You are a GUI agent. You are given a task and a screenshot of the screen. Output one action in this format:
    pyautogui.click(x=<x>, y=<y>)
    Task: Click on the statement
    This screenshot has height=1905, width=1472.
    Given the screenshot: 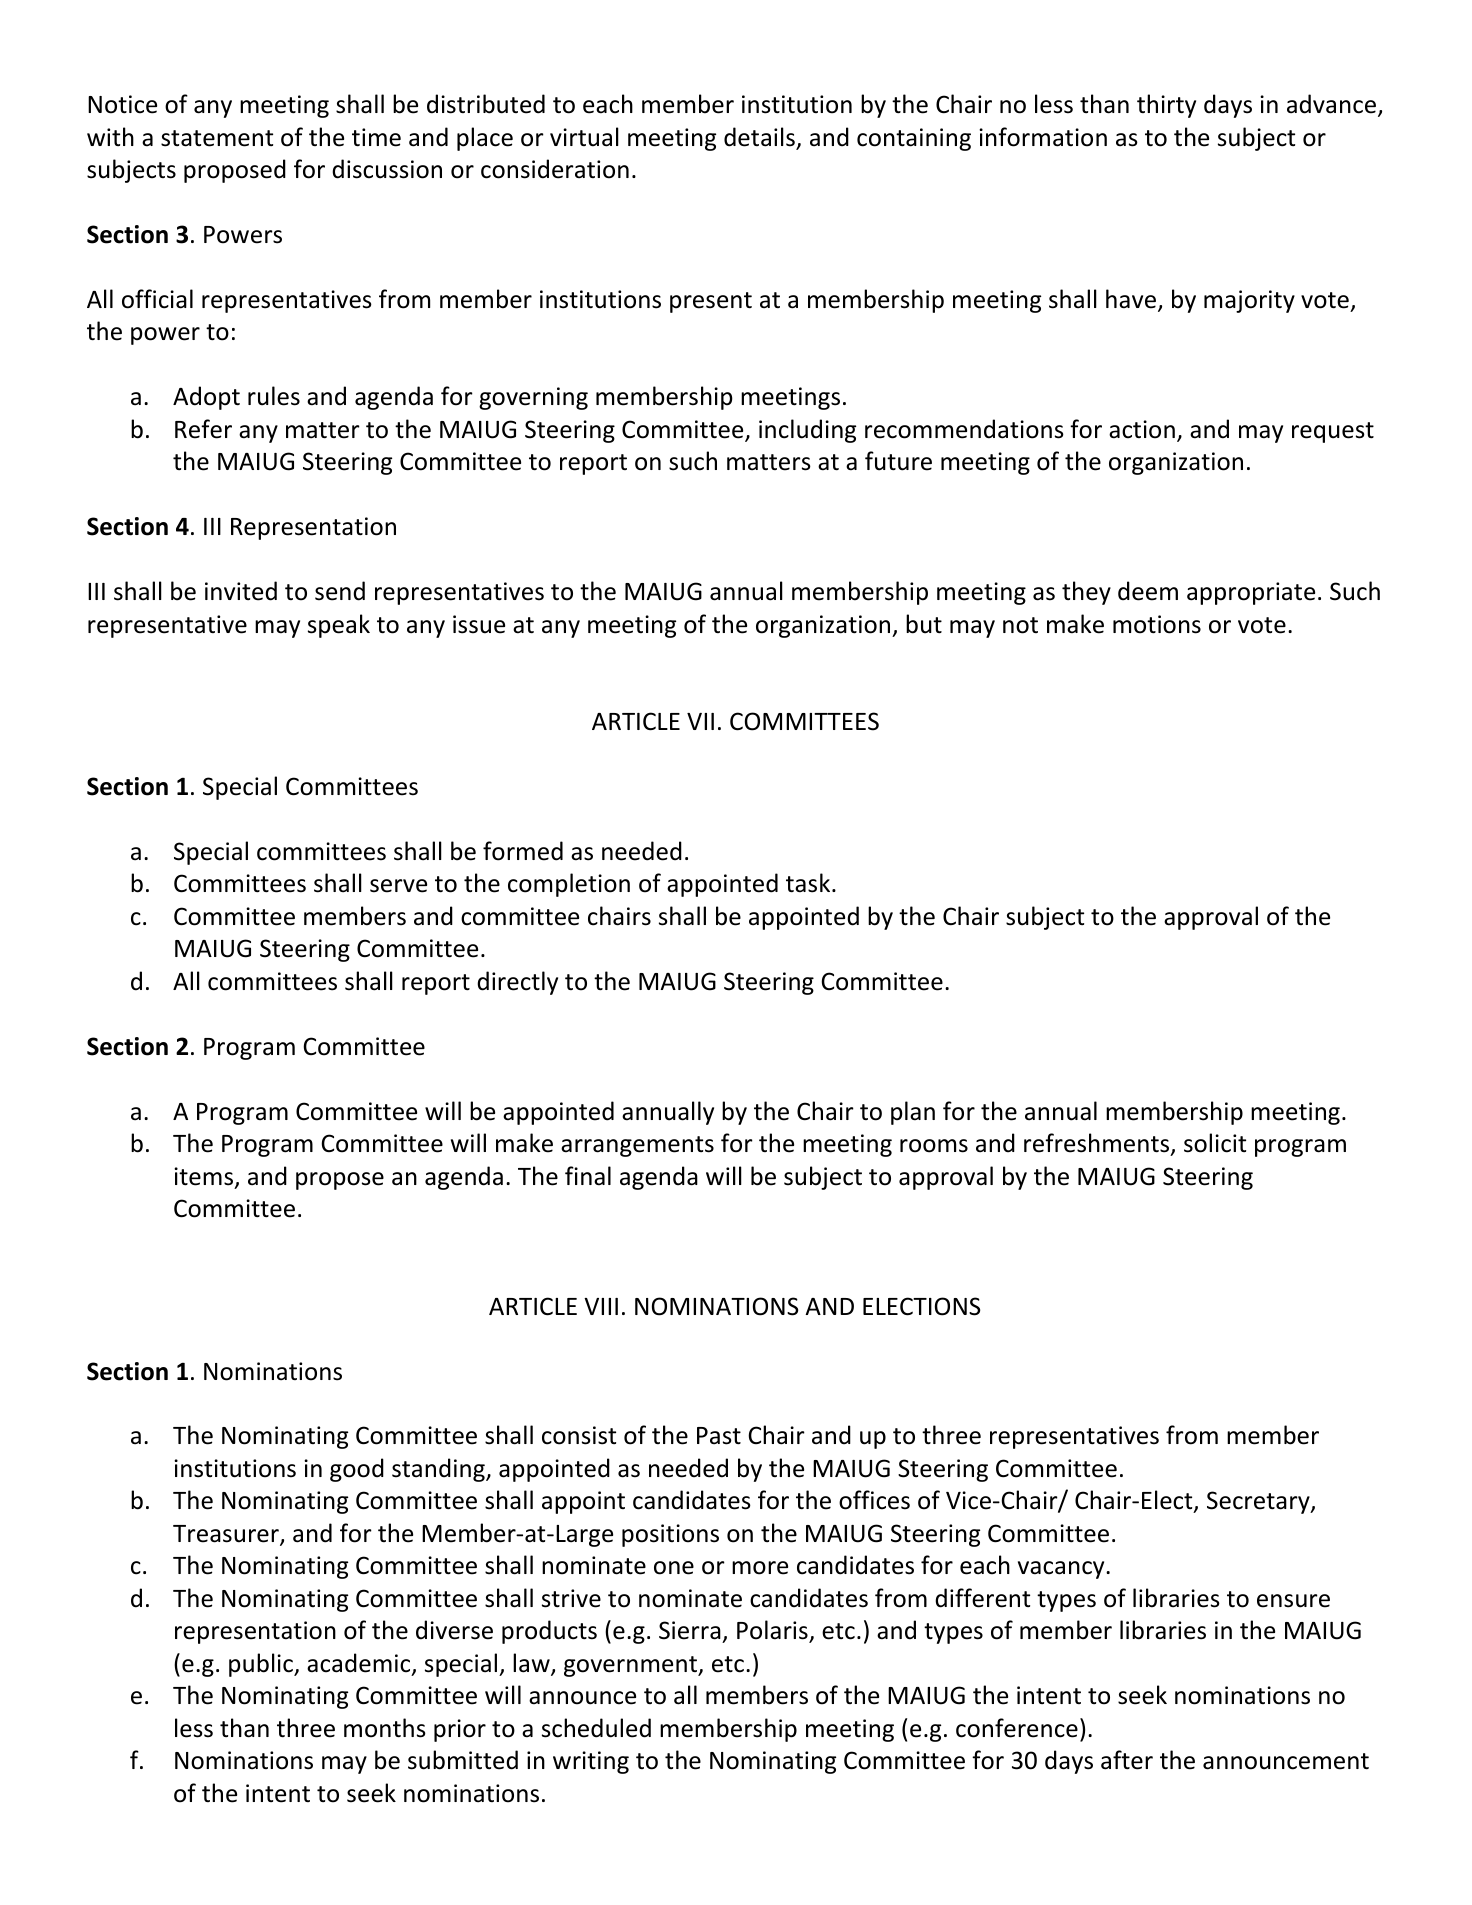 What is the action you would take?
    pyautogui.click(x=217, y=138)
